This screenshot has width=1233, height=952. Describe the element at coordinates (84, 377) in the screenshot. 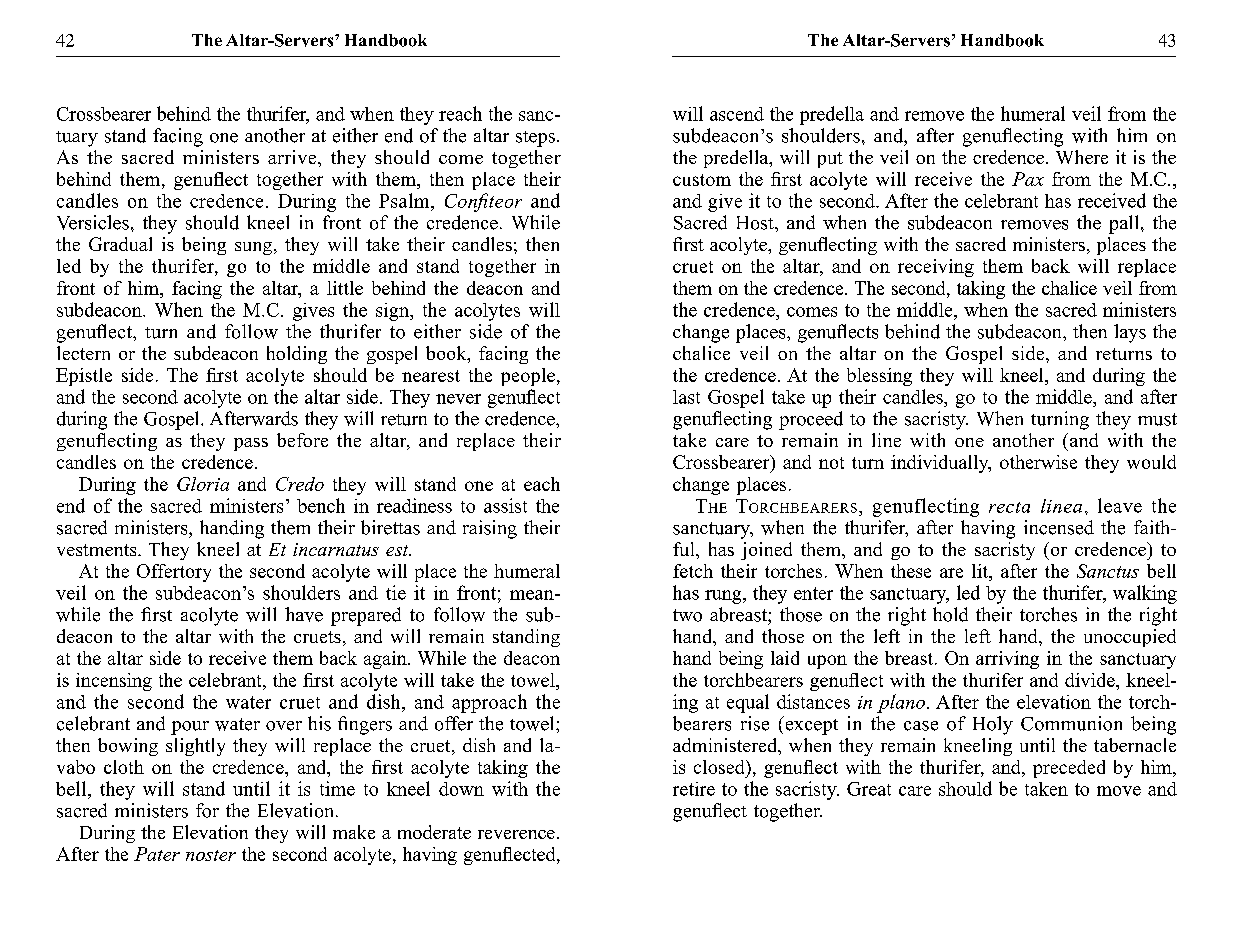

I see `Epistle` at that location.
